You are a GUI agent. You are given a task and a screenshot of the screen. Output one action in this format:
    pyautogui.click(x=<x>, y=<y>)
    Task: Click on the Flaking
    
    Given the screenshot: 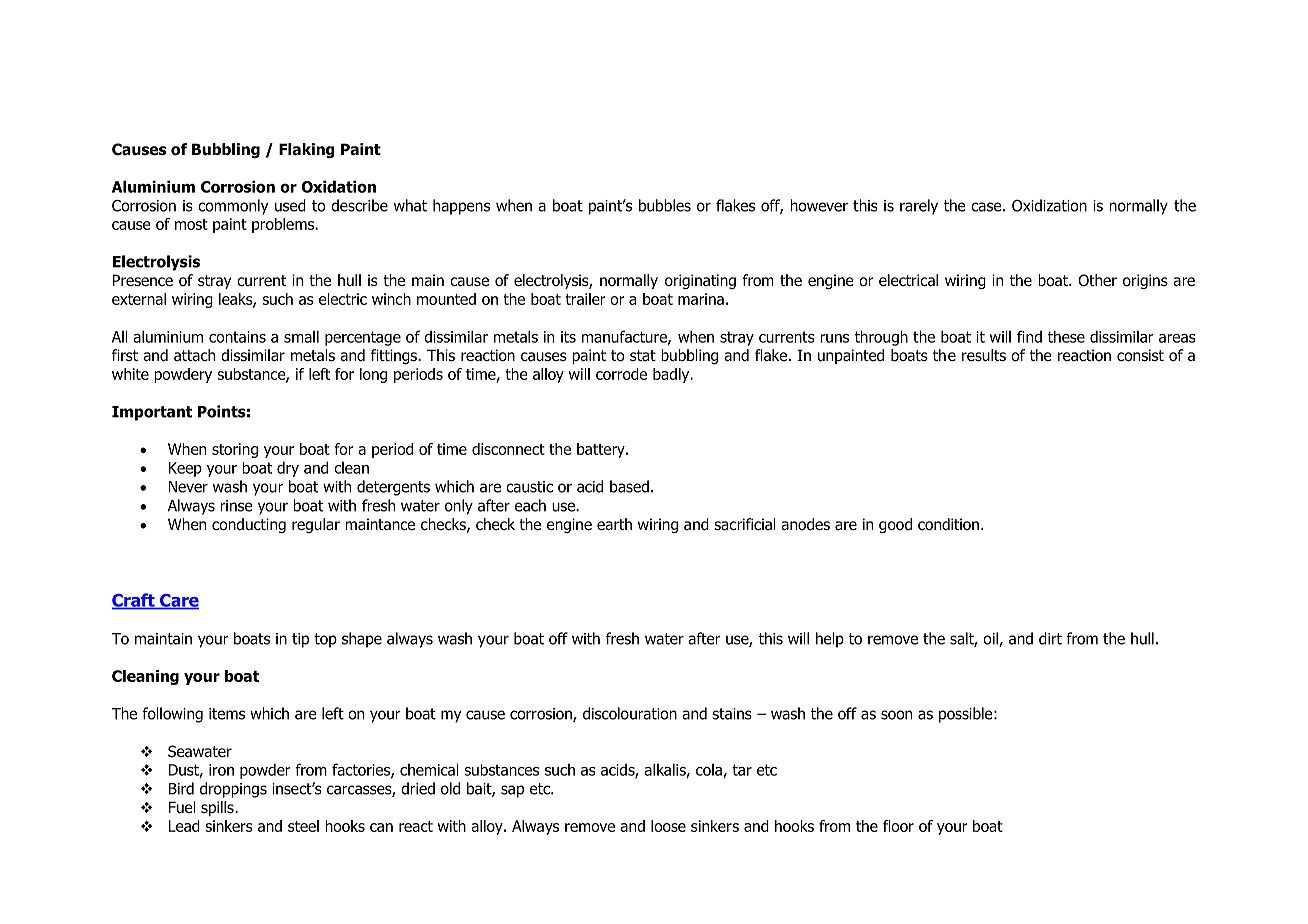 What is the action you would take?
    pyautogui.click(x=307, y=150)
